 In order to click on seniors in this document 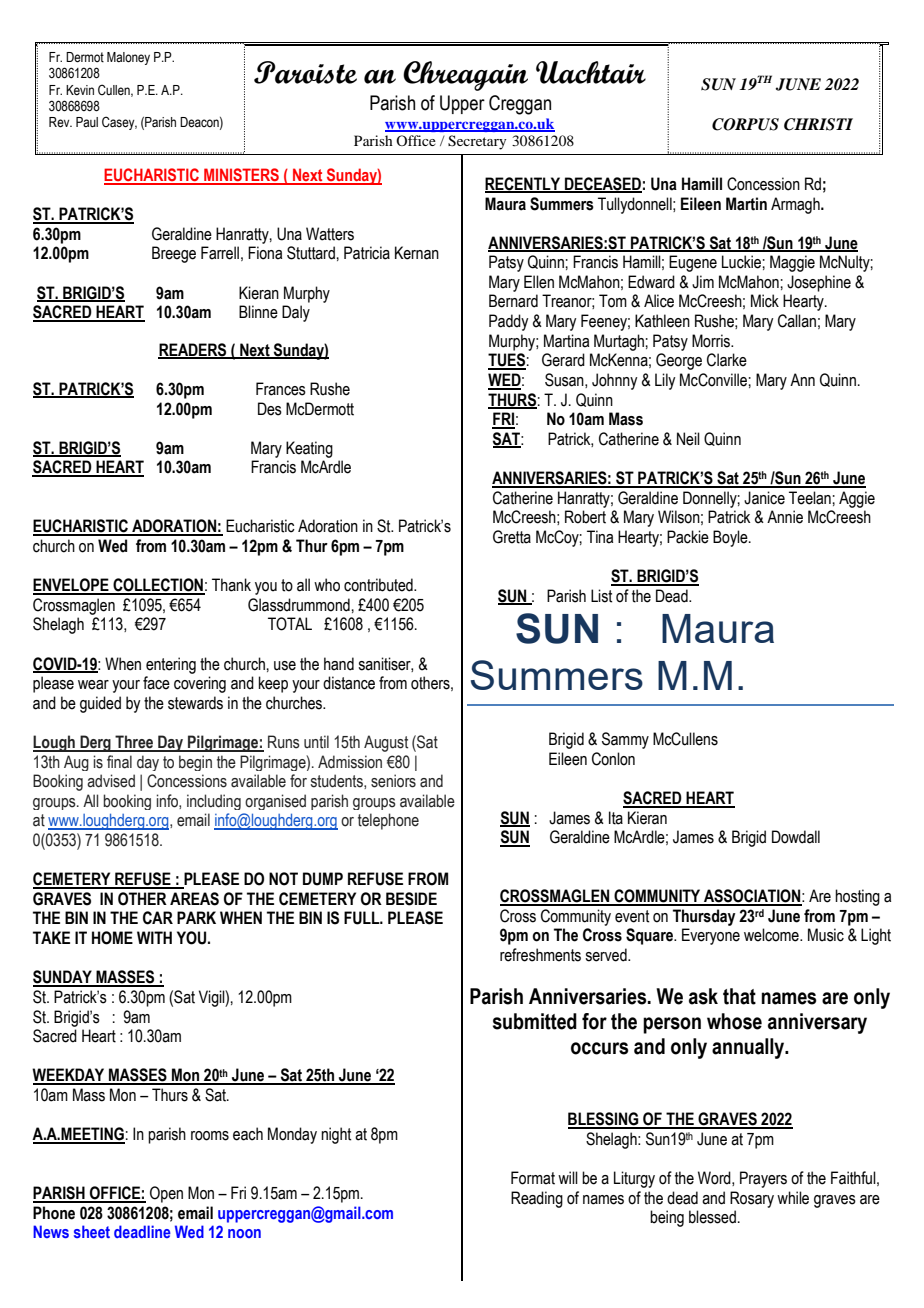, I will do `click(393, 781)`.
